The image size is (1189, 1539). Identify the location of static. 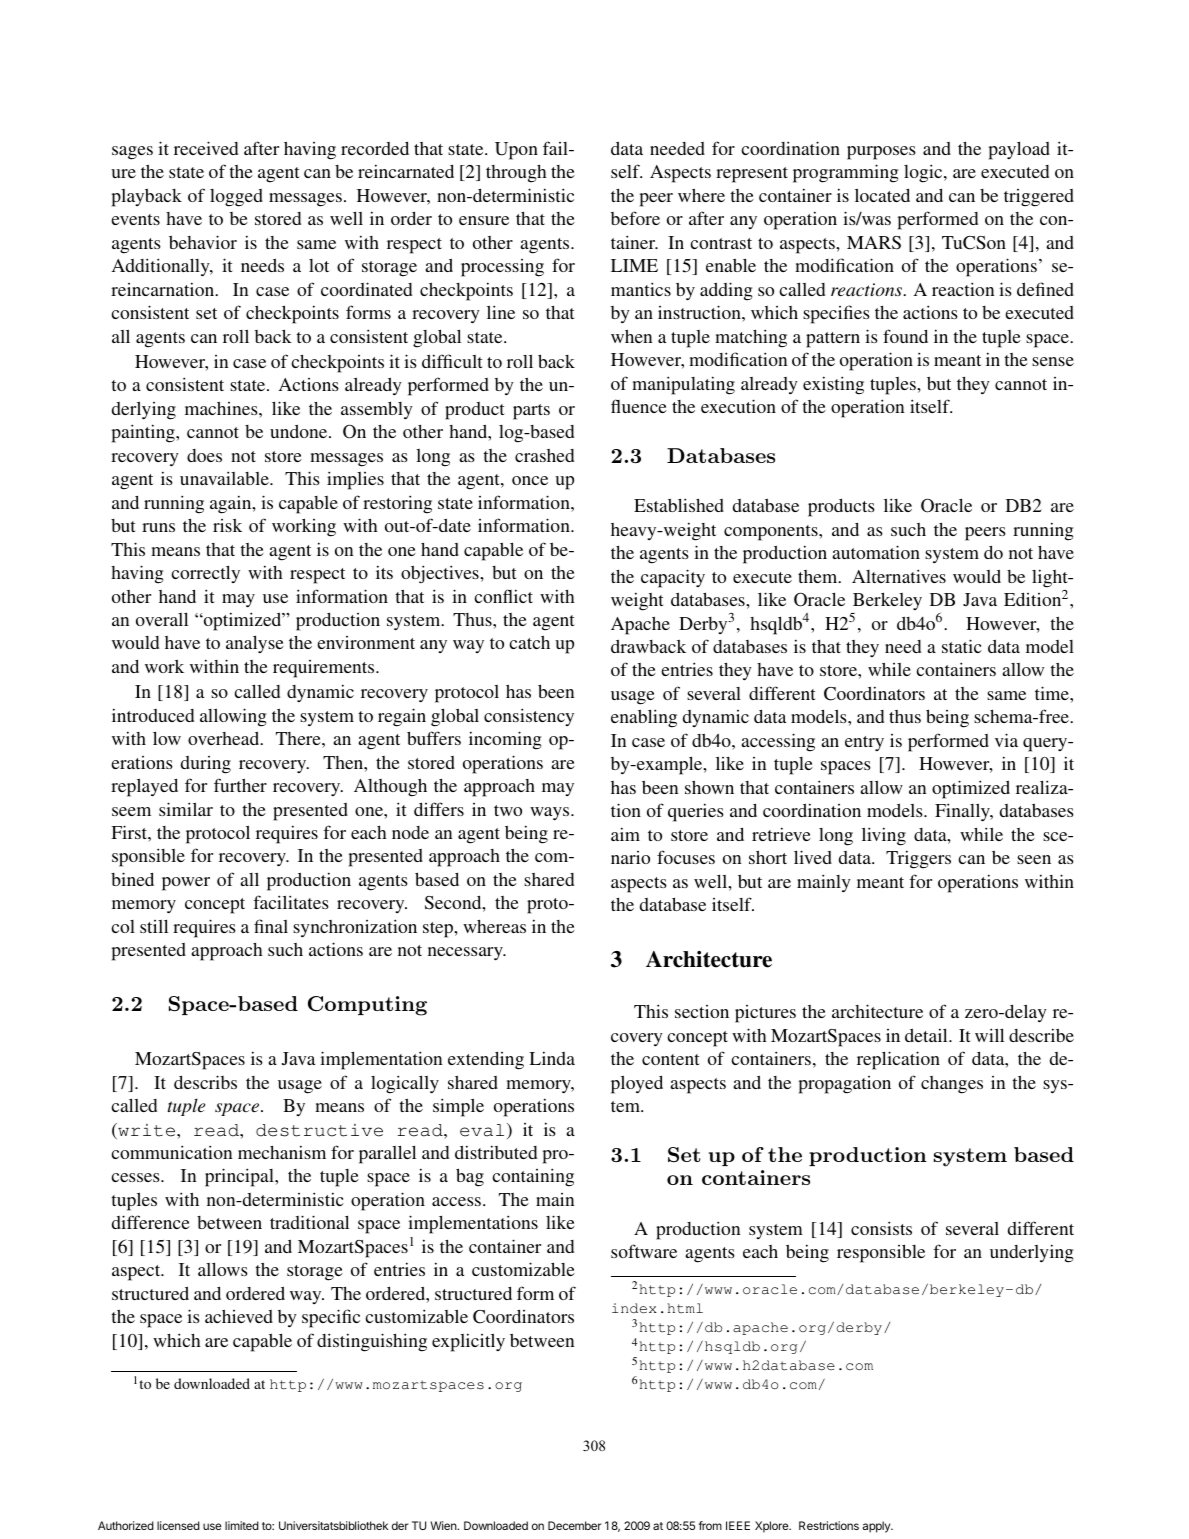
(962, 646).
